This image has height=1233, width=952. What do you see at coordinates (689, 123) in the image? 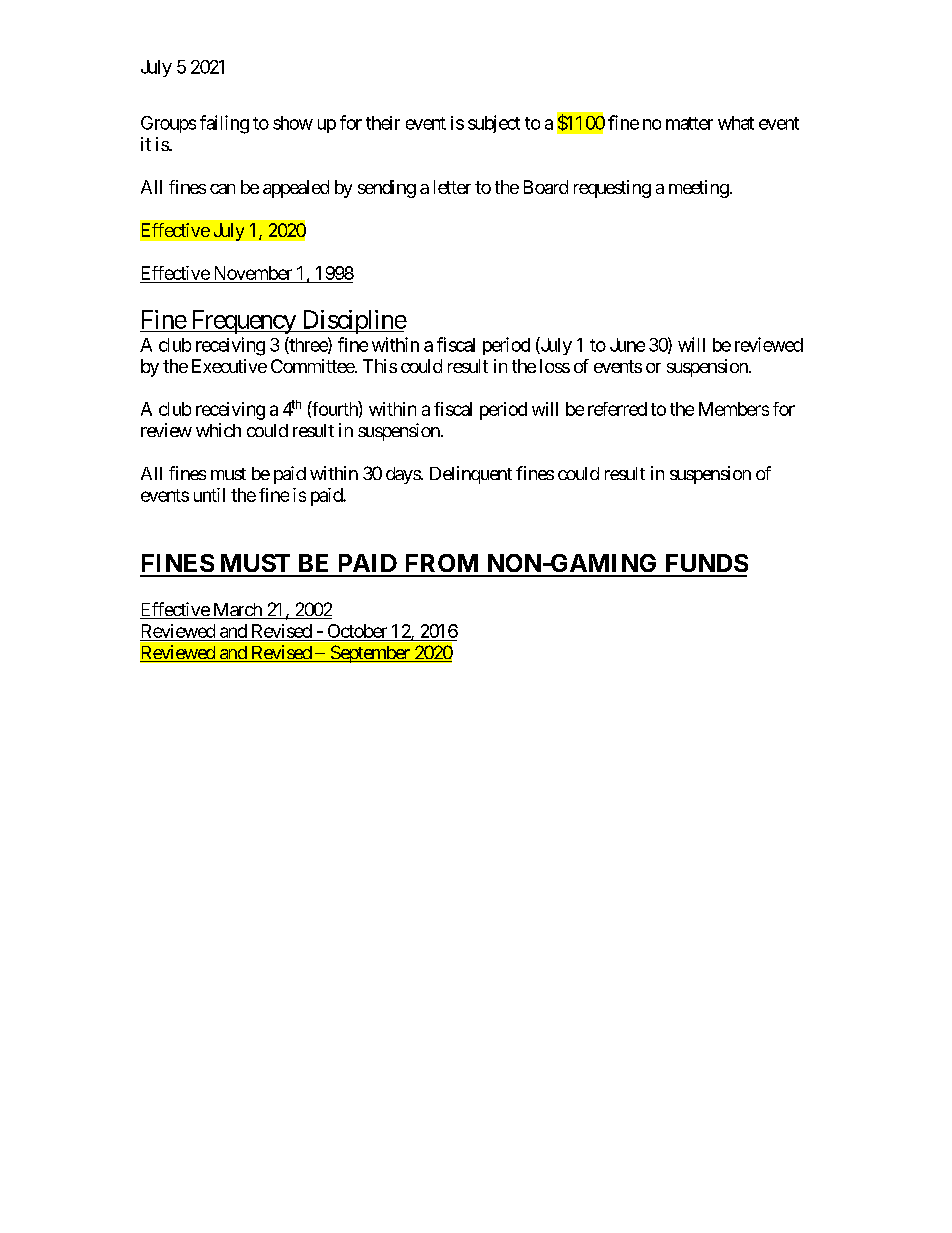
I see `matter` at bounding box center [689, 123].
